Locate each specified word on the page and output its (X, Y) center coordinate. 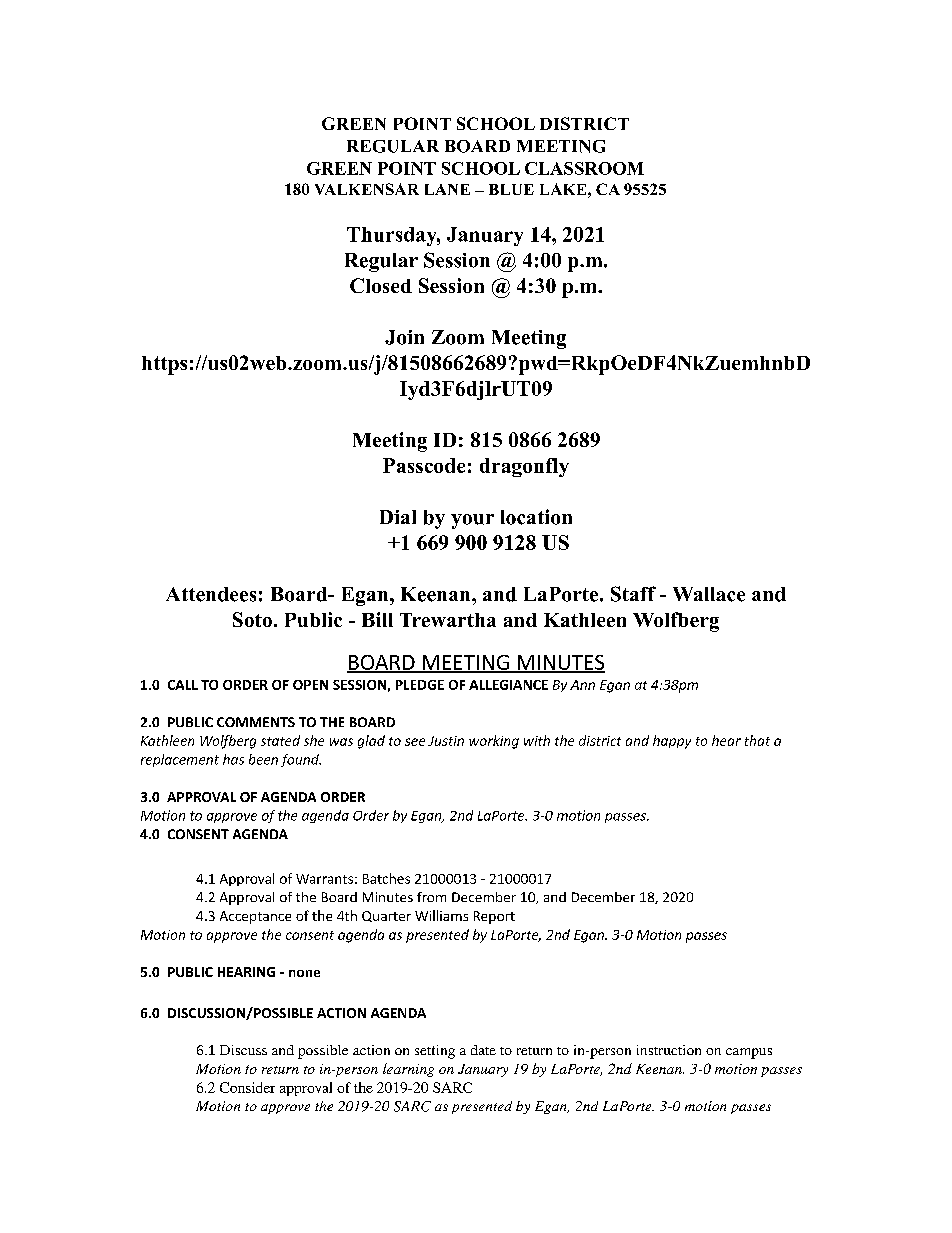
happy (672, 742)
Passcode (424, 465)
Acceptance (255, 917)
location (536, 517)
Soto (252, 619)
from (431, 897)
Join (404, 337)
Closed (381, 285)
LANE (447, 189)
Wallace (709, 594)
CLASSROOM (584, 168)
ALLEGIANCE (508, 685)
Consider (247, 1087)
